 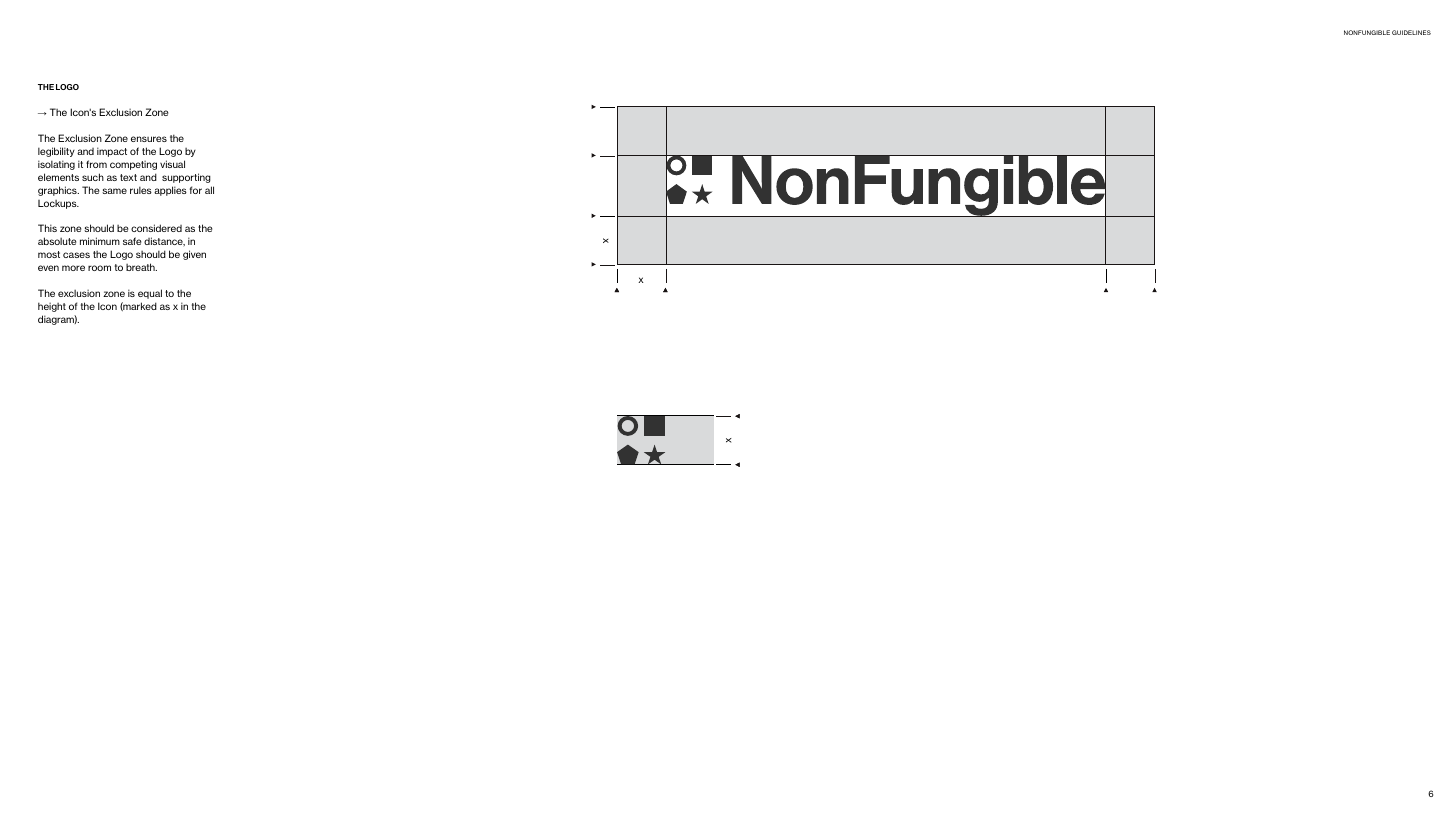 I want to click on GUIDELINES, so click(x=1411, y=32).
